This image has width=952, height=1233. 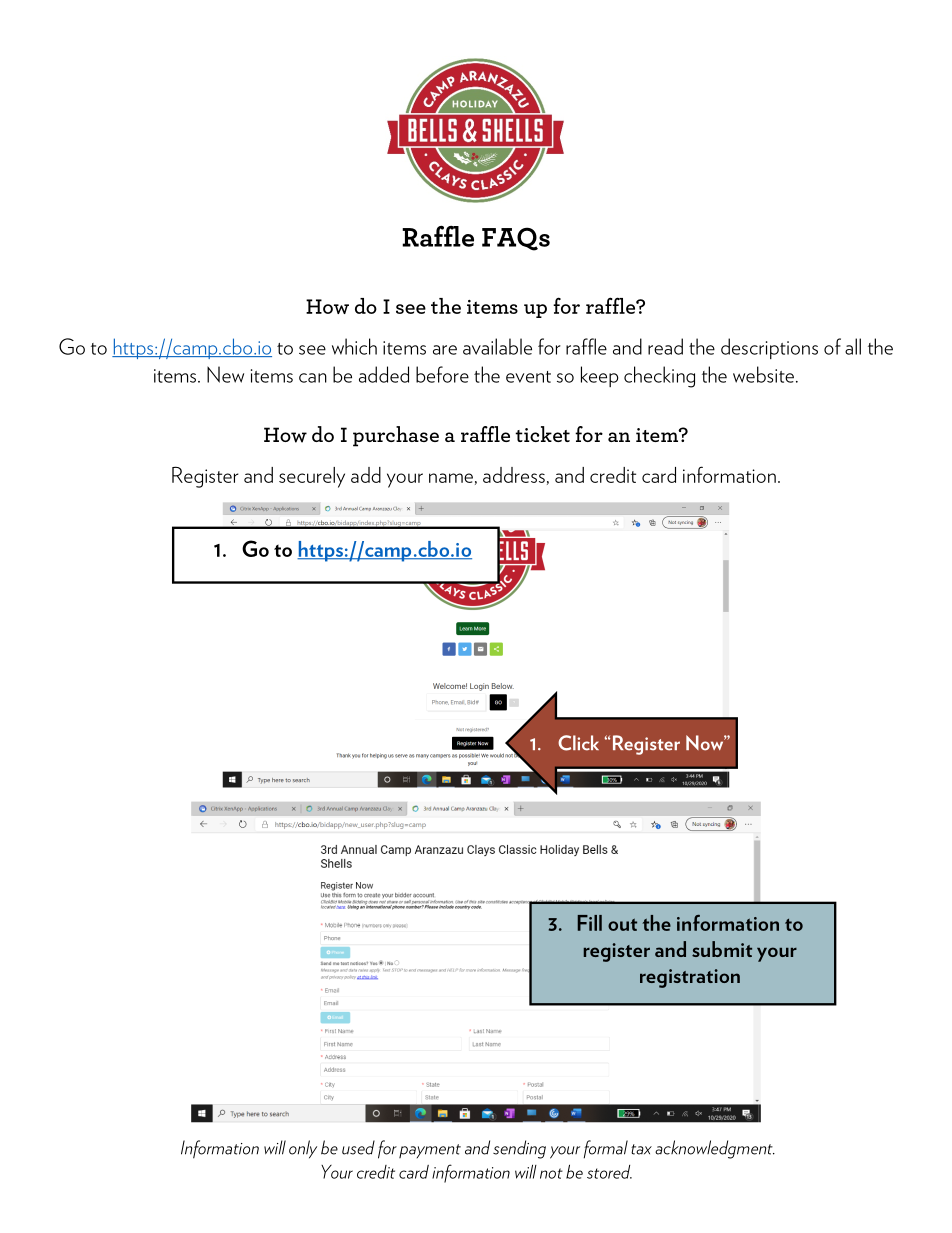 What do you see at coordinates (578, 743) in the image?
I see `Click` at bounding box center [578, 743].
